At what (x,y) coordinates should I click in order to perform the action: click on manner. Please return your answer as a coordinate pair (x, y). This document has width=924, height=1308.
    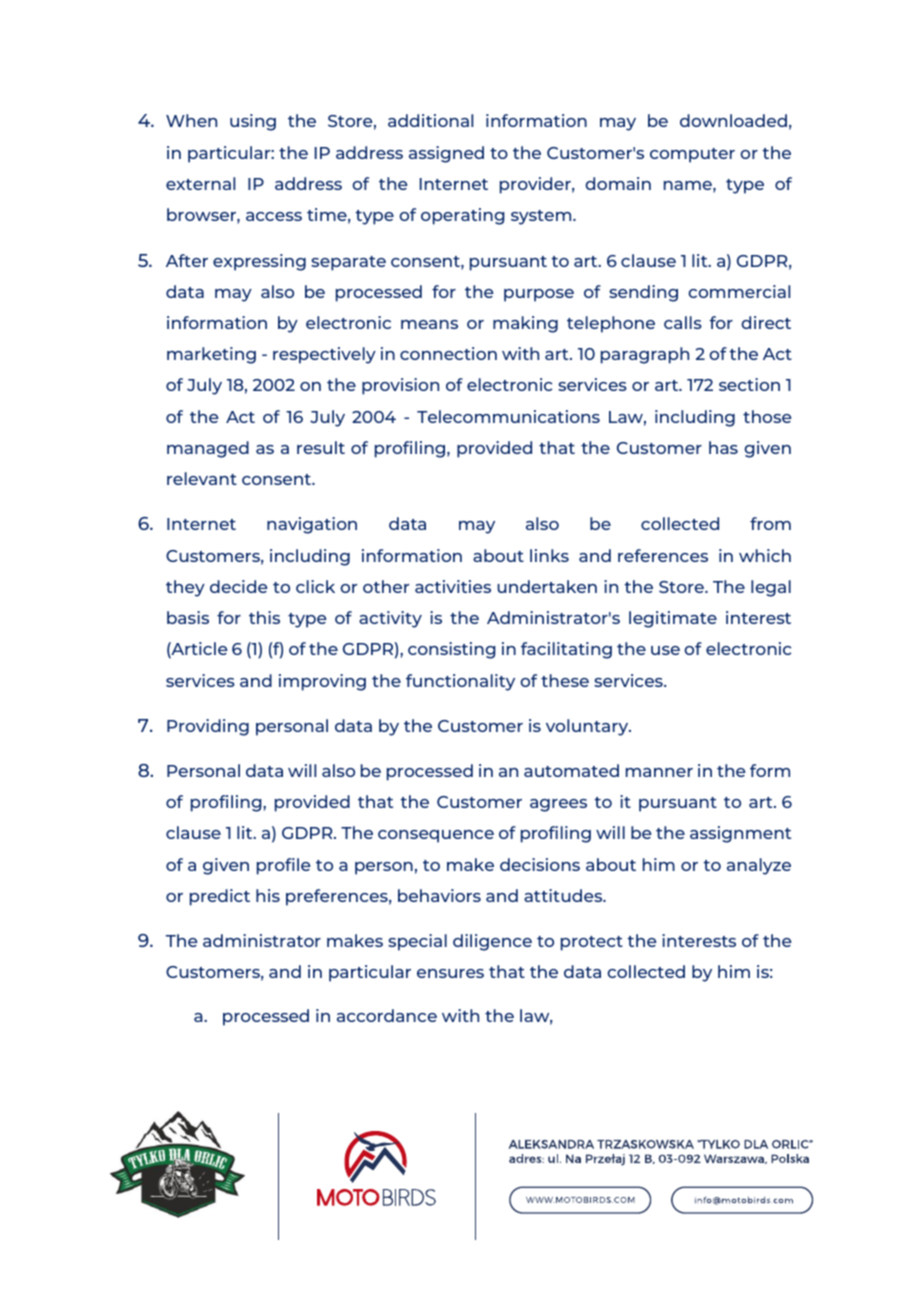
    Looking at the image, I should click on (659, 772).
